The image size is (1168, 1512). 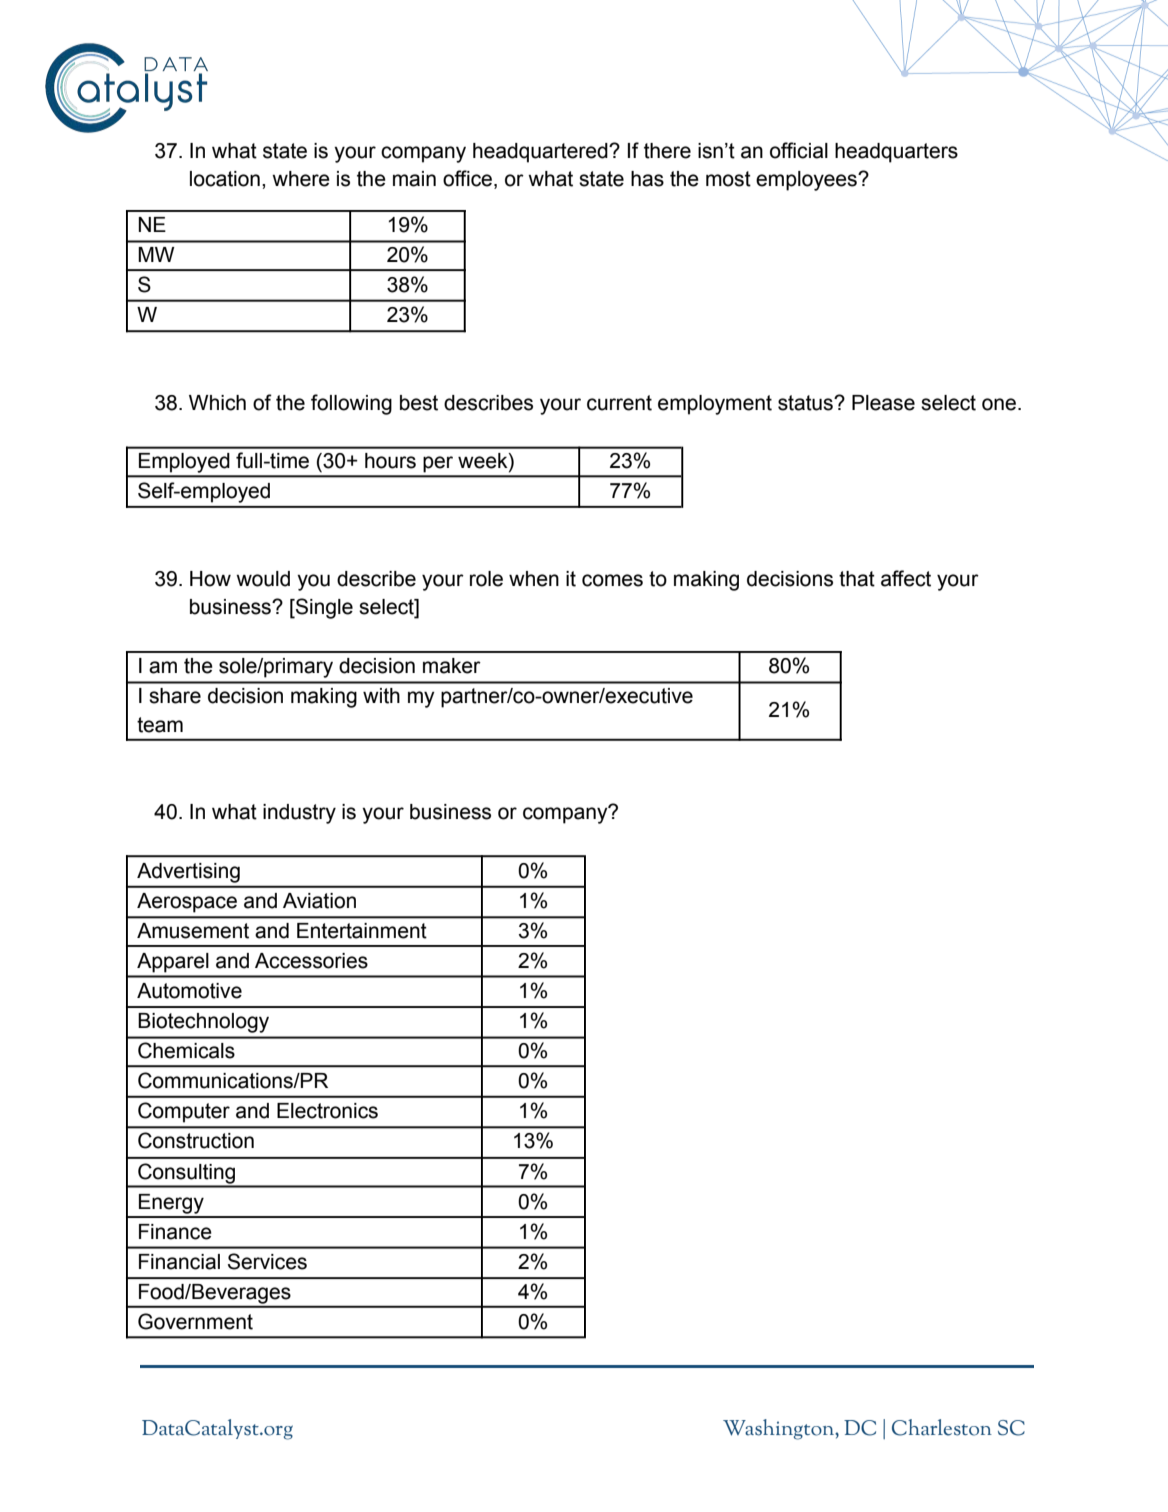 I want to click on industry, so click(x=299, y=814).
